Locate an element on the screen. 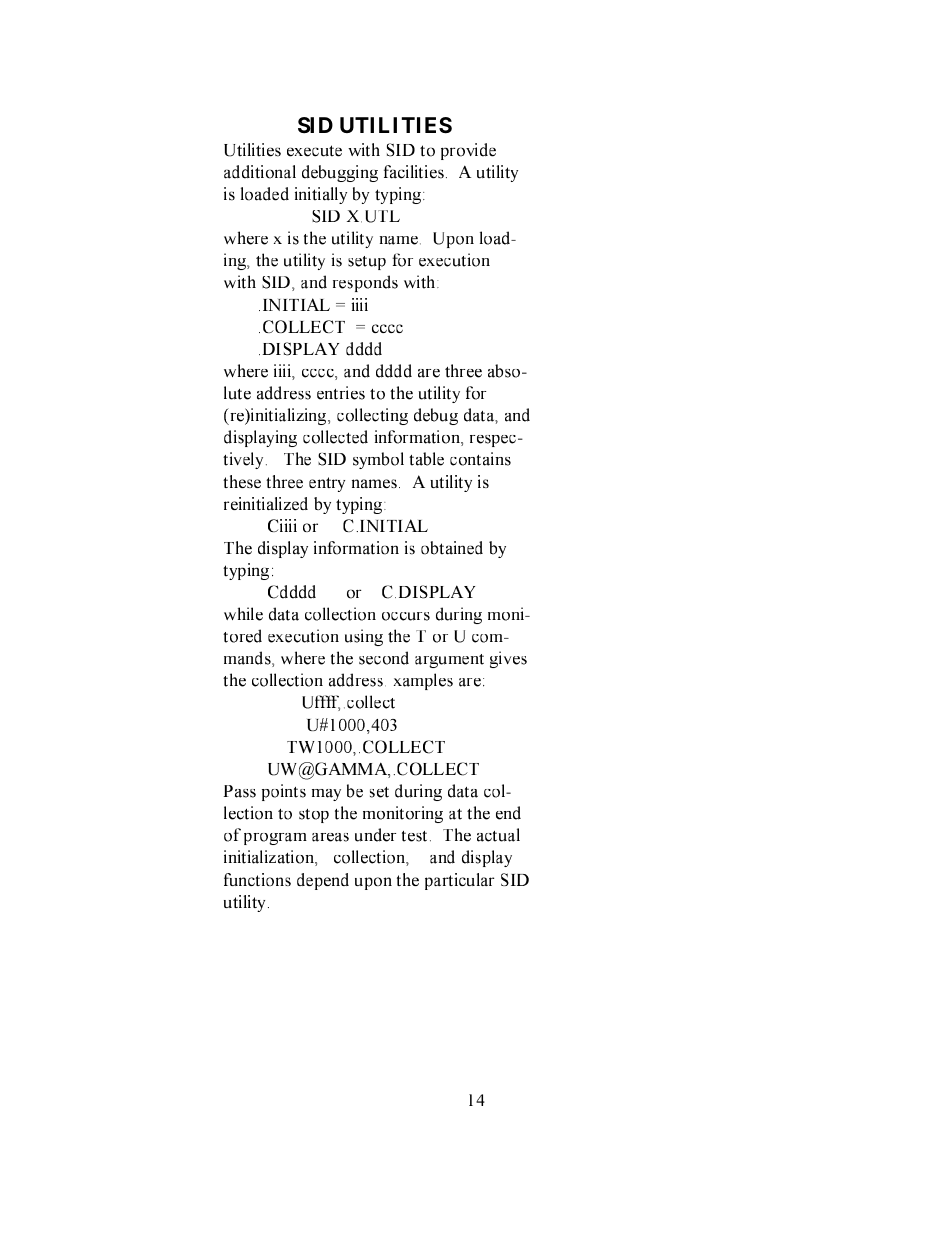 This screenshot has height=1233, width=952. obtained is located at coordinates (452, 548).
